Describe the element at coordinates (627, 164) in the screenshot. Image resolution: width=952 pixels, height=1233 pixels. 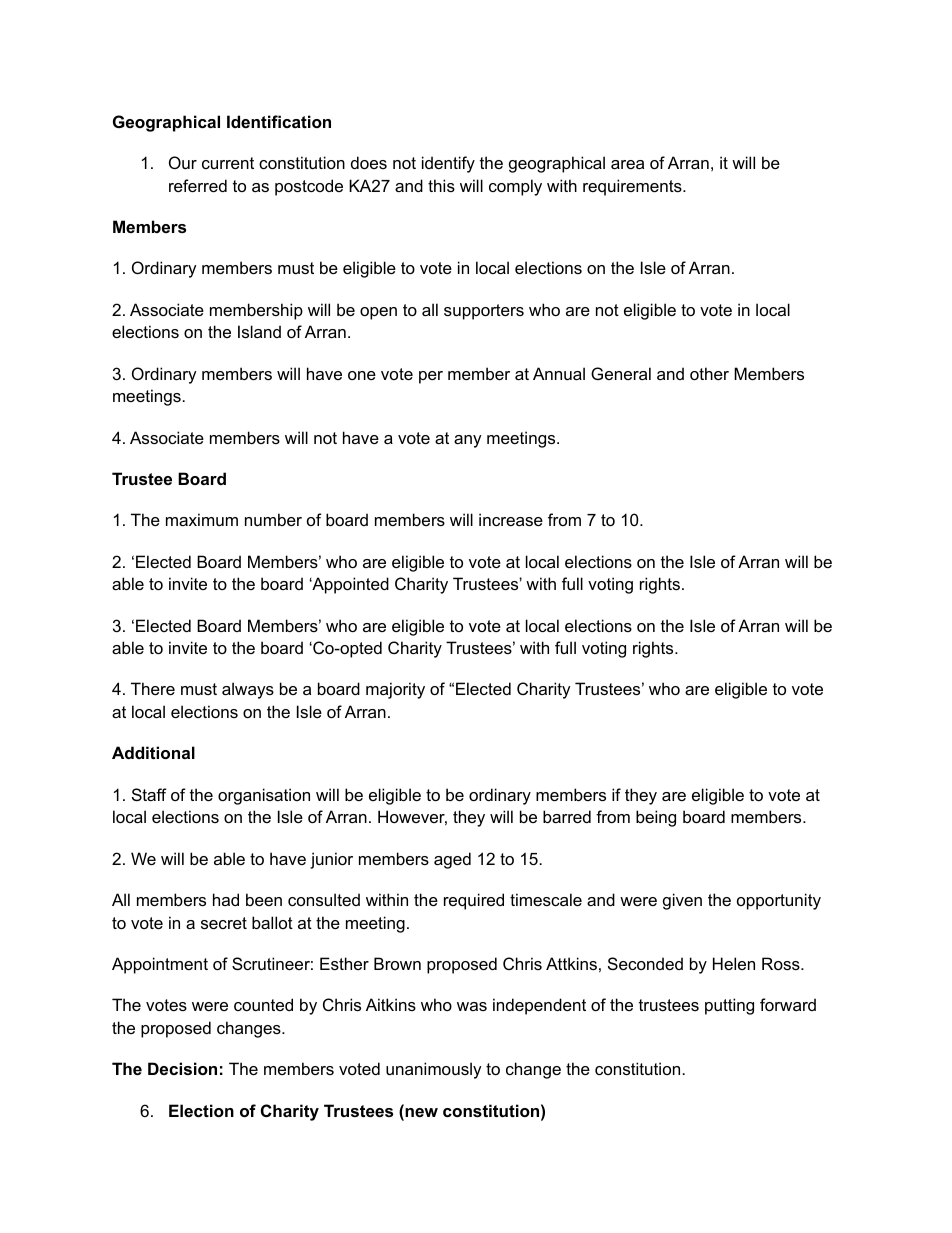
I see `area` at that location.
